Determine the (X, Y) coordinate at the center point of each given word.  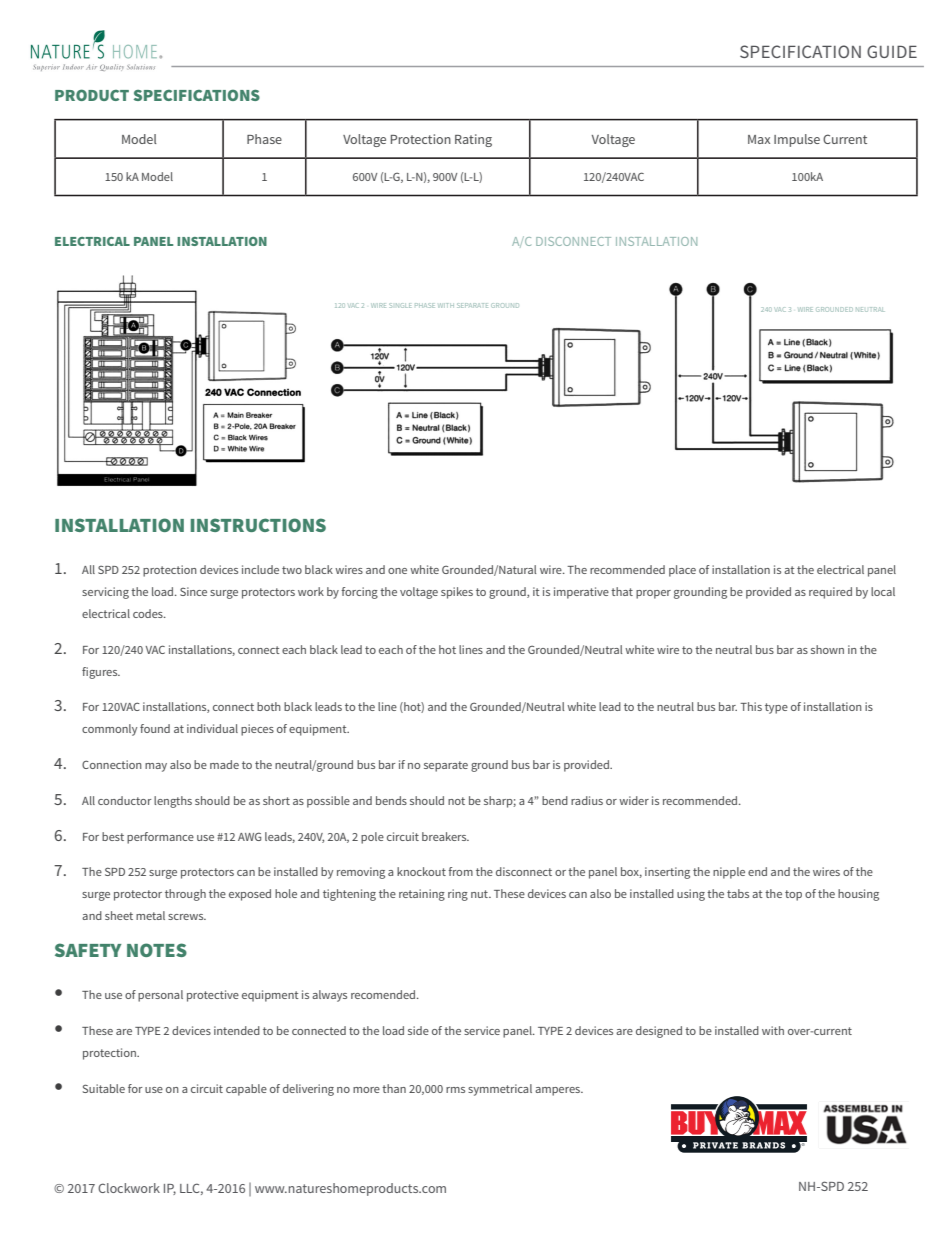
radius (587, 800)
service (482, 1030)
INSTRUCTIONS (258, 525)
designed (659, 1032)
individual (212, 728)
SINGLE (400, 305)
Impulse (797, 140)
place (682, 571)
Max (759, 139)
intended (237, 1030)
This (751, 706)
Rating (473, 140)
